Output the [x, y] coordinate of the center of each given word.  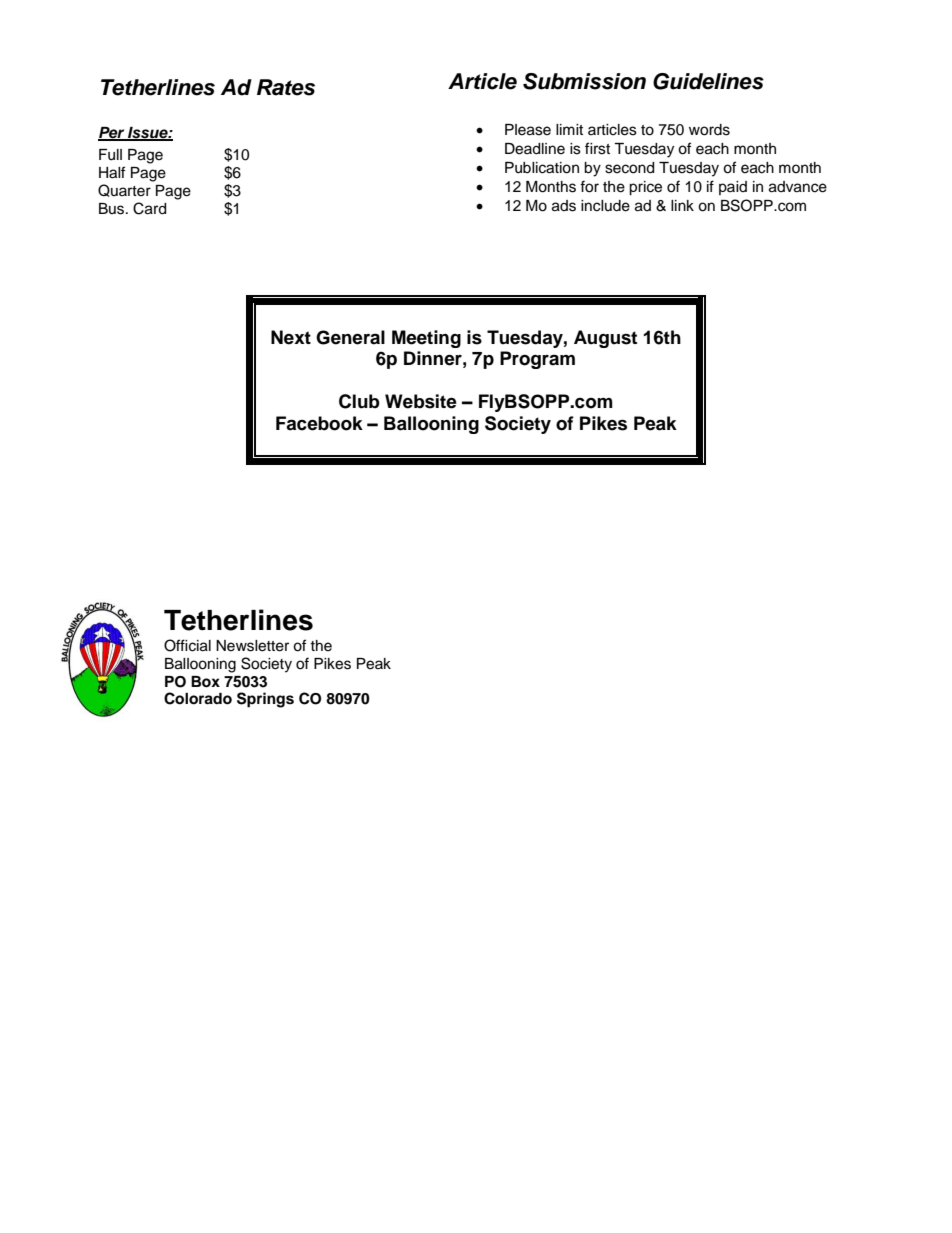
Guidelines [708, 81]
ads [564, 206]
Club [359, 401]
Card [149, 208]
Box [205, 682]
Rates [286, 87]
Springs [265, 700]
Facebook [319, 423]
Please [528, 130]
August [605, 339]
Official [187, 645]
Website [421, 401]
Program [537, 360]
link [682, 205]
